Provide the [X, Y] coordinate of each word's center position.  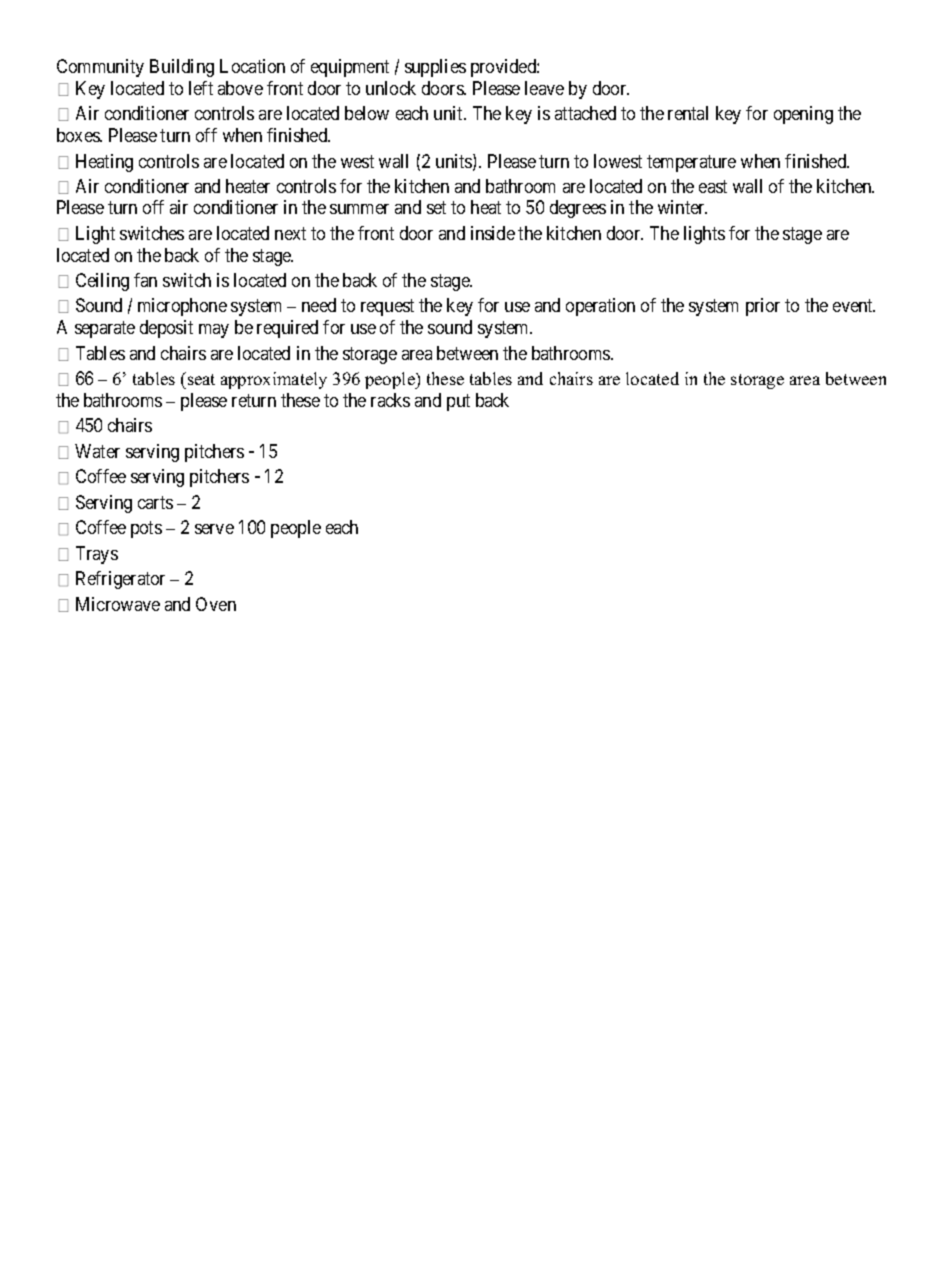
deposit [166, 329]
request [387, 307]
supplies [435, 68]
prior [763, 307]
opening [803, 115]
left [201, 88]
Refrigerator [120, 580]
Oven [216, 604]
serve [214, 529]
